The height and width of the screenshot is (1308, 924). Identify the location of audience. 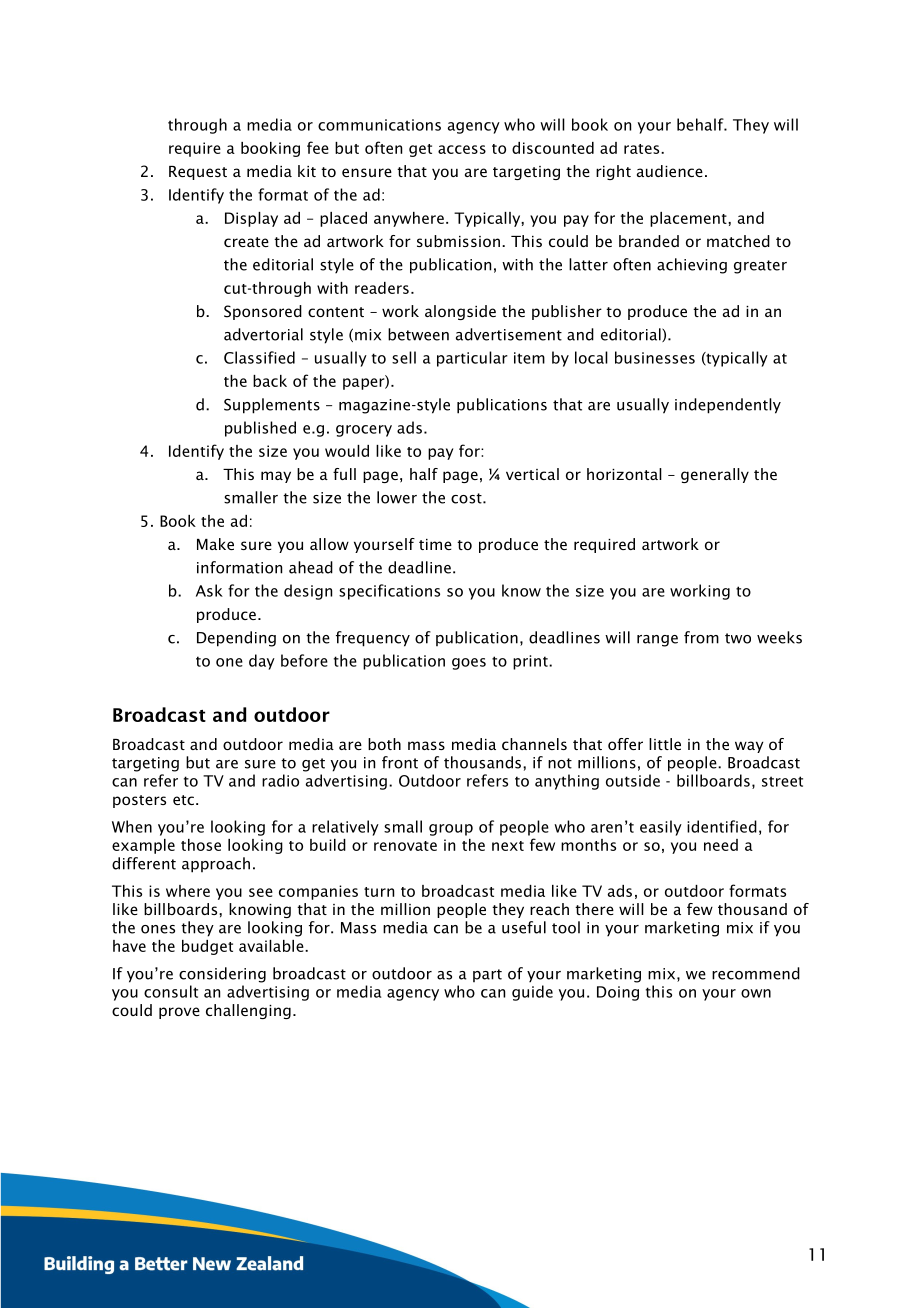
(670, 171).
